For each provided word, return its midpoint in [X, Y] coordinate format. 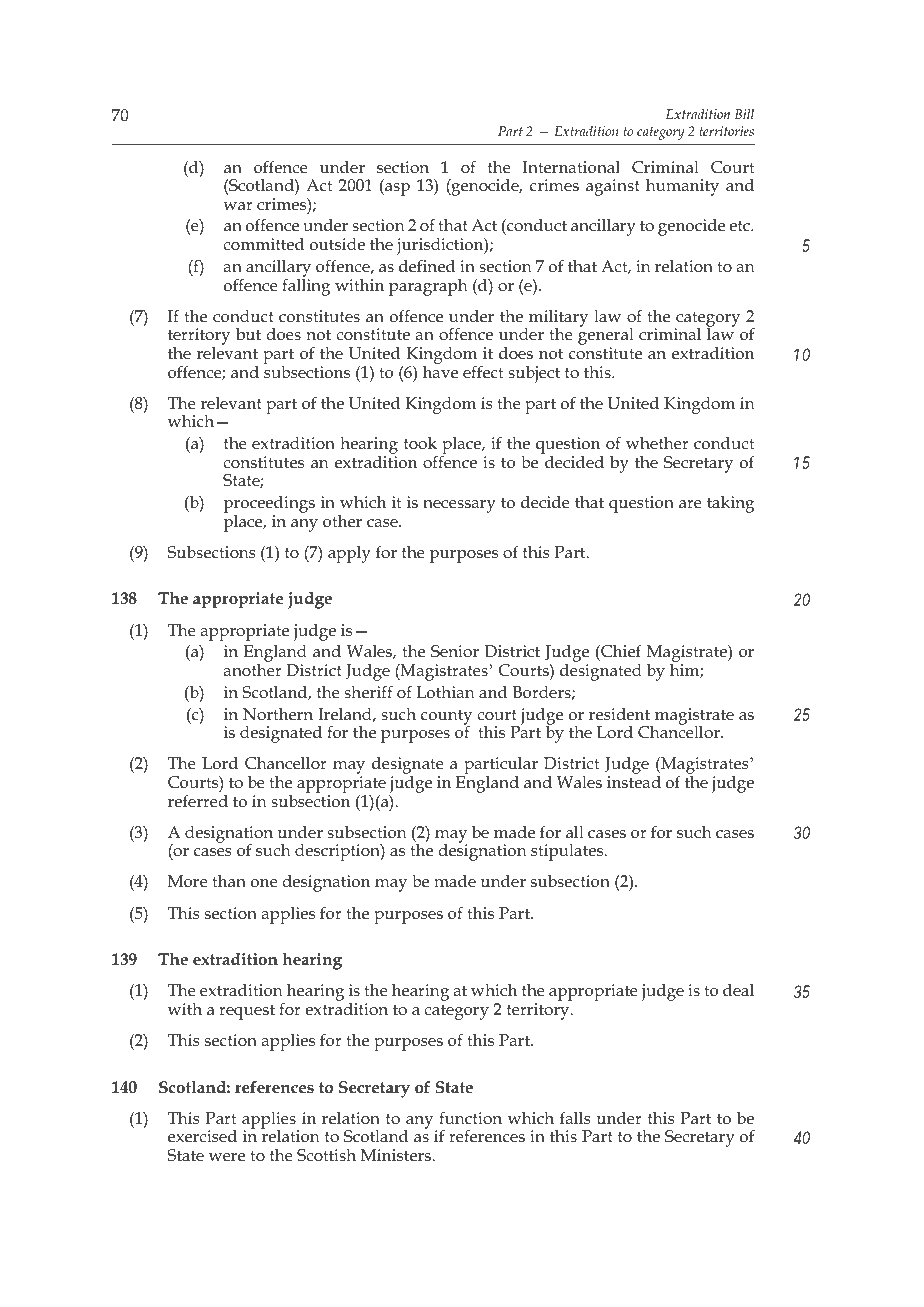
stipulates [568, 852]
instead [634, 782]
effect [483, 372]
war [238, 206]
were [227, 1157]
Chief [620, 652]
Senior [455, 651]
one [264, 883]
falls [575, 1118]
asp [396, 189]
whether [657, 442]
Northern [278, 714]
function [470, 1118]
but [248, 333]
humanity [682, 187]
